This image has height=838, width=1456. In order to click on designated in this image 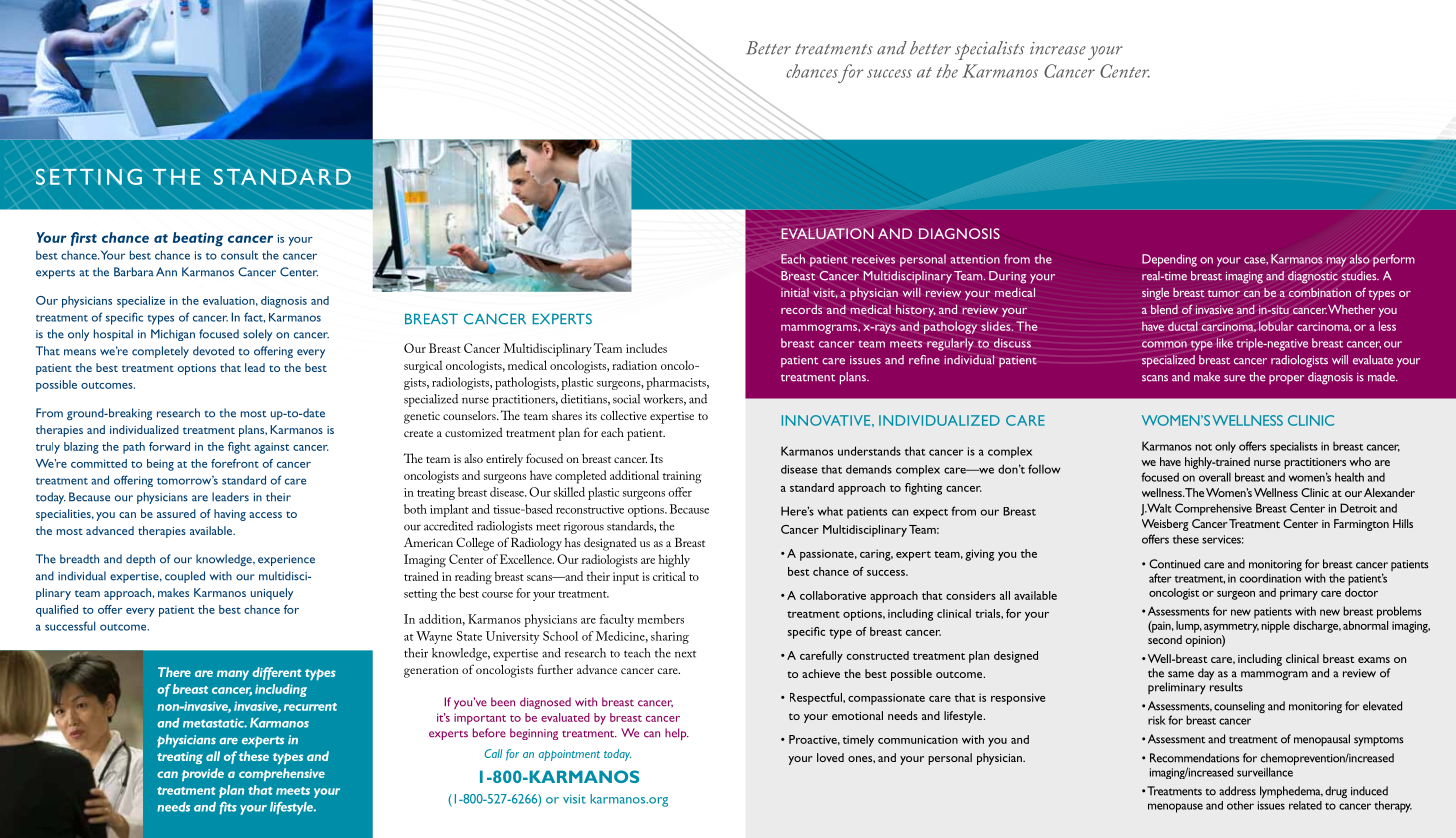, I will do `click(610, 544)`.
